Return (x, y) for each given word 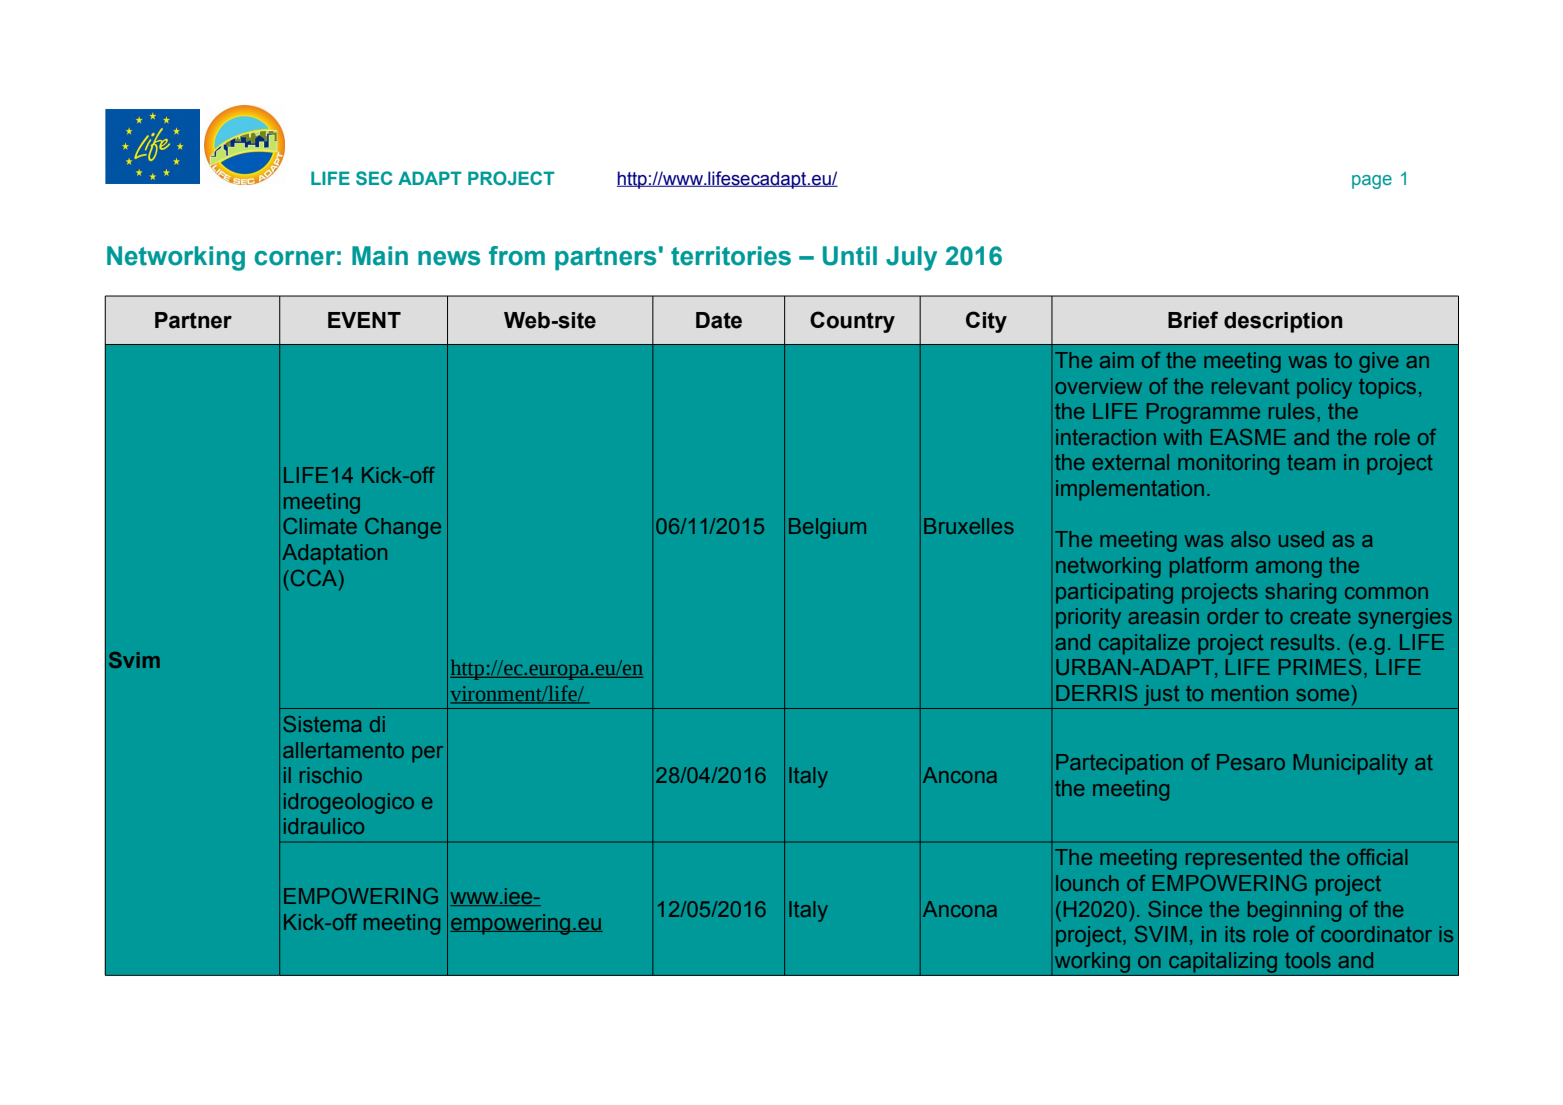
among (1289, 569)
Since (1175, 909)
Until (850, 256)
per (427, 754)
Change (403, 528)
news (449, 258)
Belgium (827, 528)
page (1372, 182)
